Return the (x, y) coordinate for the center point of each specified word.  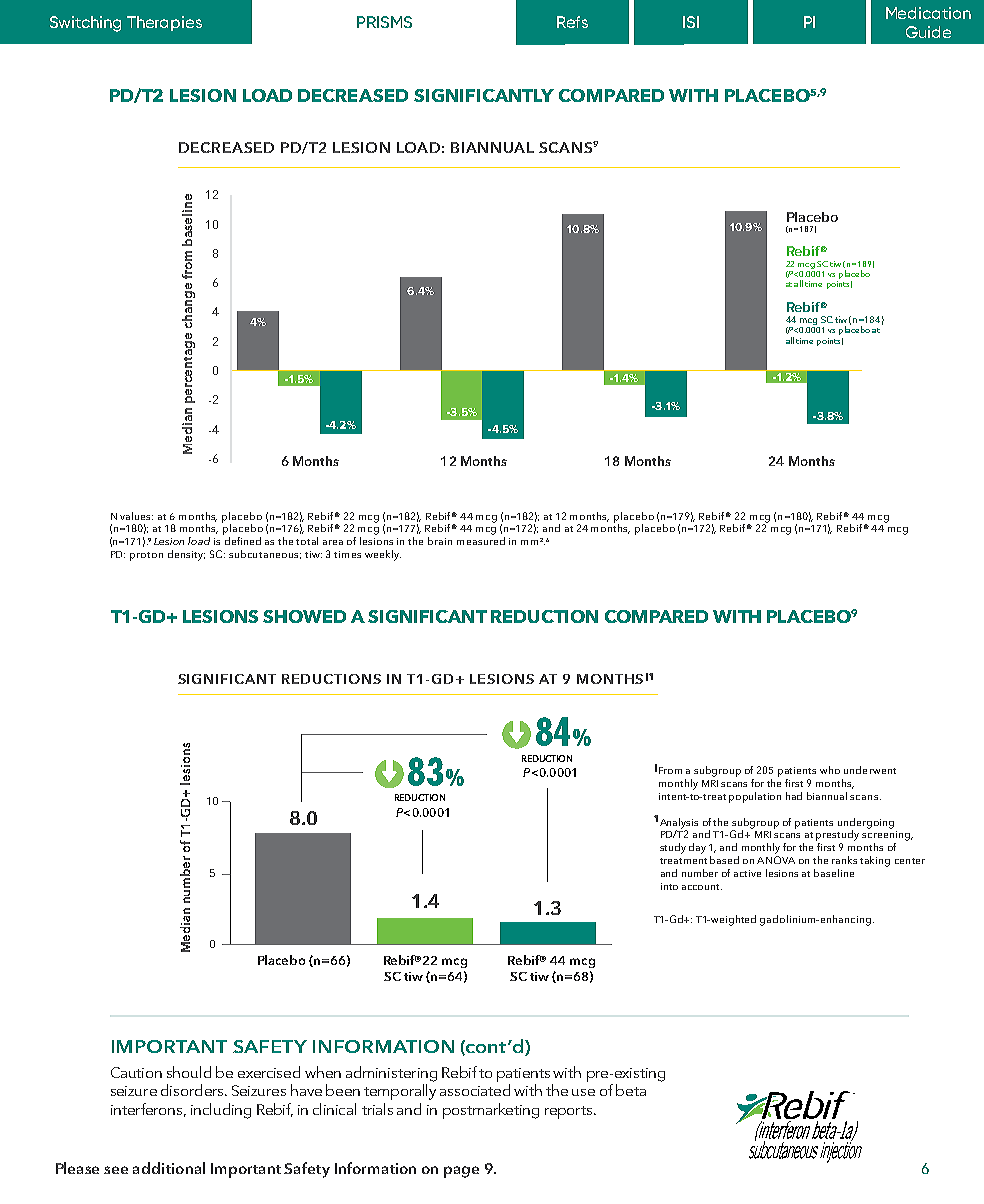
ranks (844, 860)
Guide (928, 32)
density (186, 555)
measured (481, 541)
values (136, 516)
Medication (928, 13)
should (189, 1072)
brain (440, 541)
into (669, 886)
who (830, 770)
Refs (572, 22)
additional (169, 1168)
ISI (691, 22)
